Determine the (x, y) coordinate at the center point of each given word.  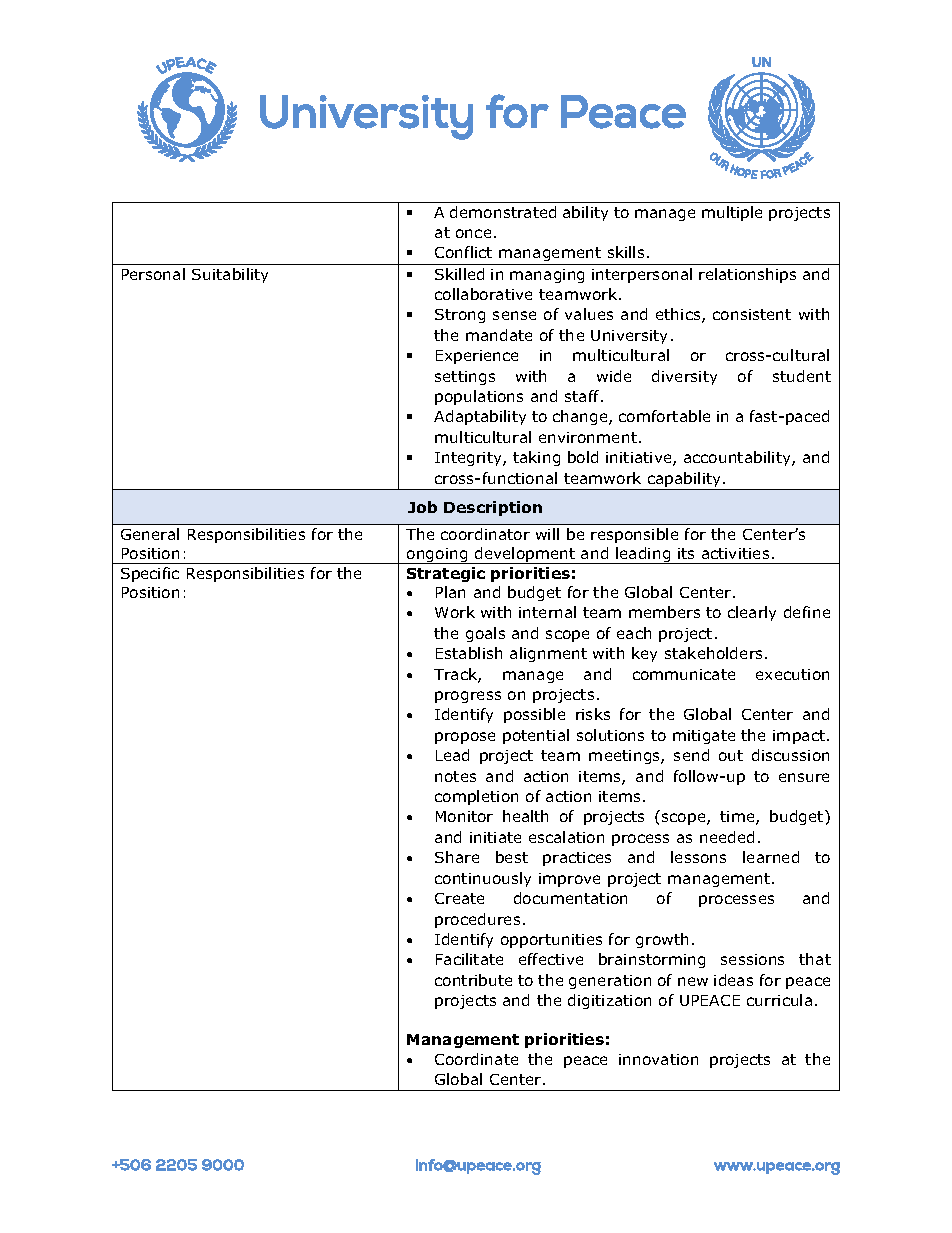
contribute (473, 980)
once (473, 233)
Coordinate (476, 1059)
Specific (150, 574)
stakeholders (715, 653)
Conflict (463, 252)
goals (485, 634)
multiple (732, 213)
